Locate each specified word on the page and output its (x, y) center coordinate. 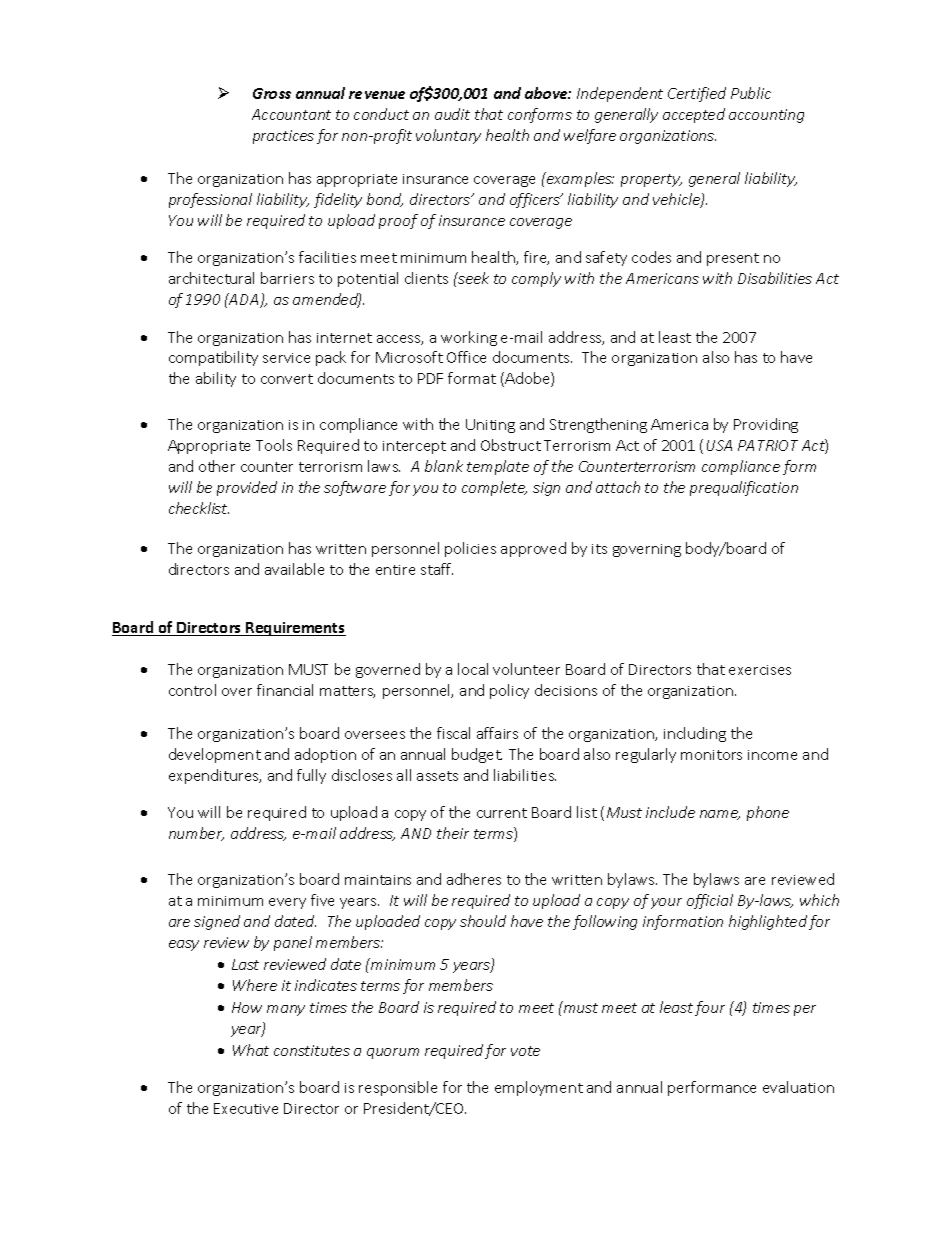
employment (539, 1088)
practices (283, 137)
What (251, 1050)
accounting (766, 116)
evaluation (798, 1087)
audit (452, 114)
